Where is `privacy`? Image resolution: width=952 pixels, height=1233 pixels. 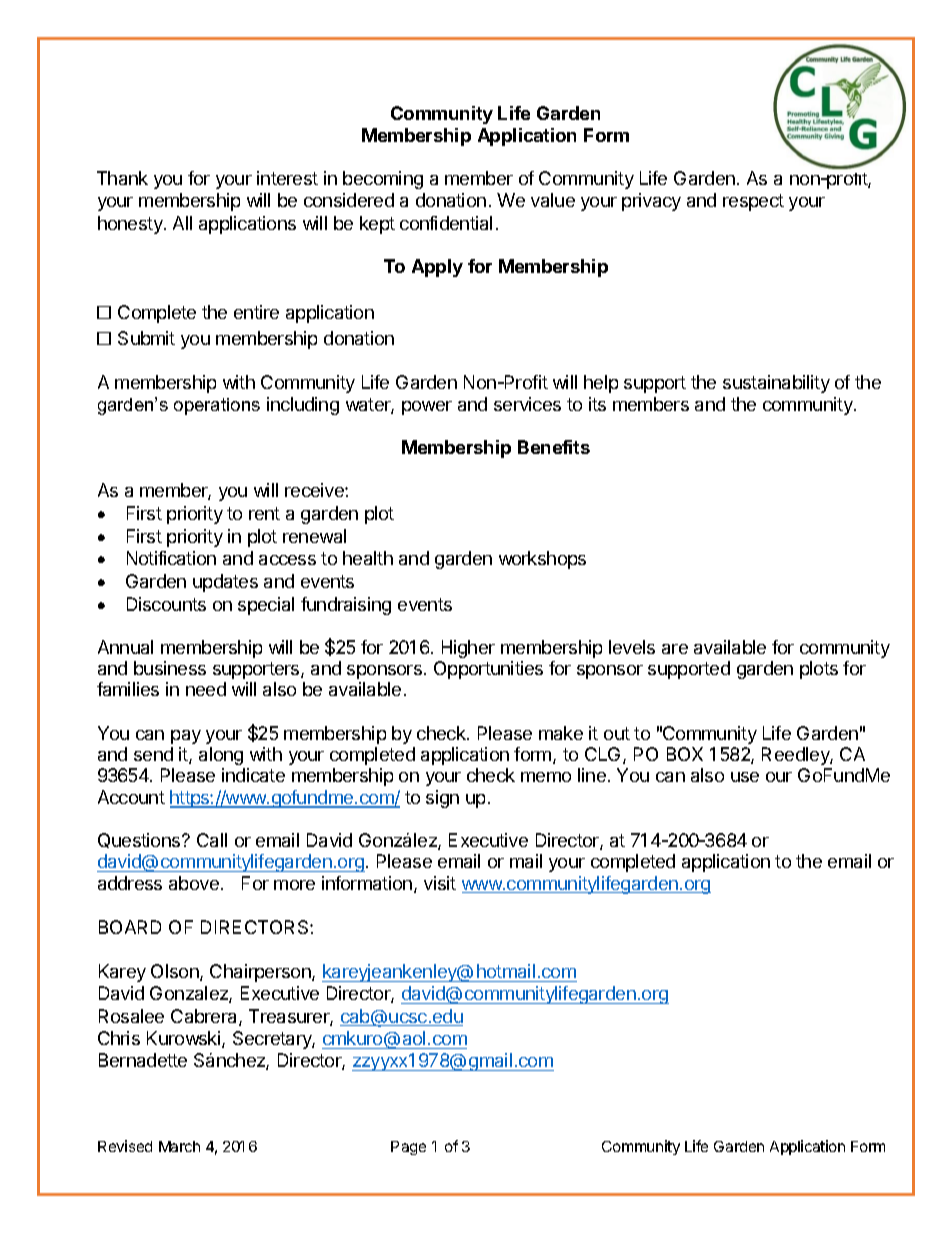 privacy is located at coordinates (651, 202).
